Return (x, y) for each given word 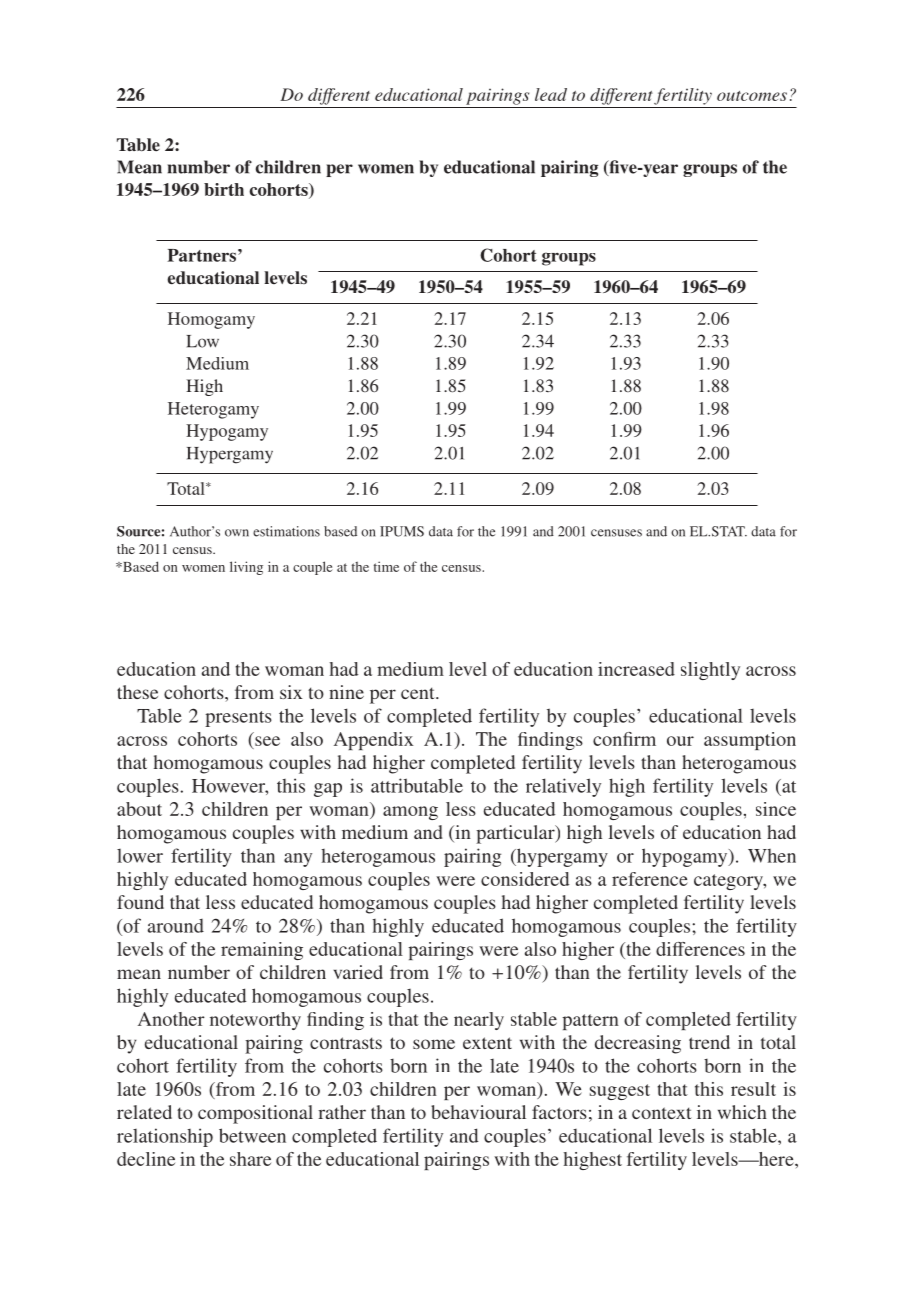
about (139, 809)
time (386, 566)
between (252, 1135)
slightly (710, 671)
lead (551, 94)
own (237, 533)
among (410, 813)
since (776, 809)
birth (224, 189)
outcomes (752, 96)
